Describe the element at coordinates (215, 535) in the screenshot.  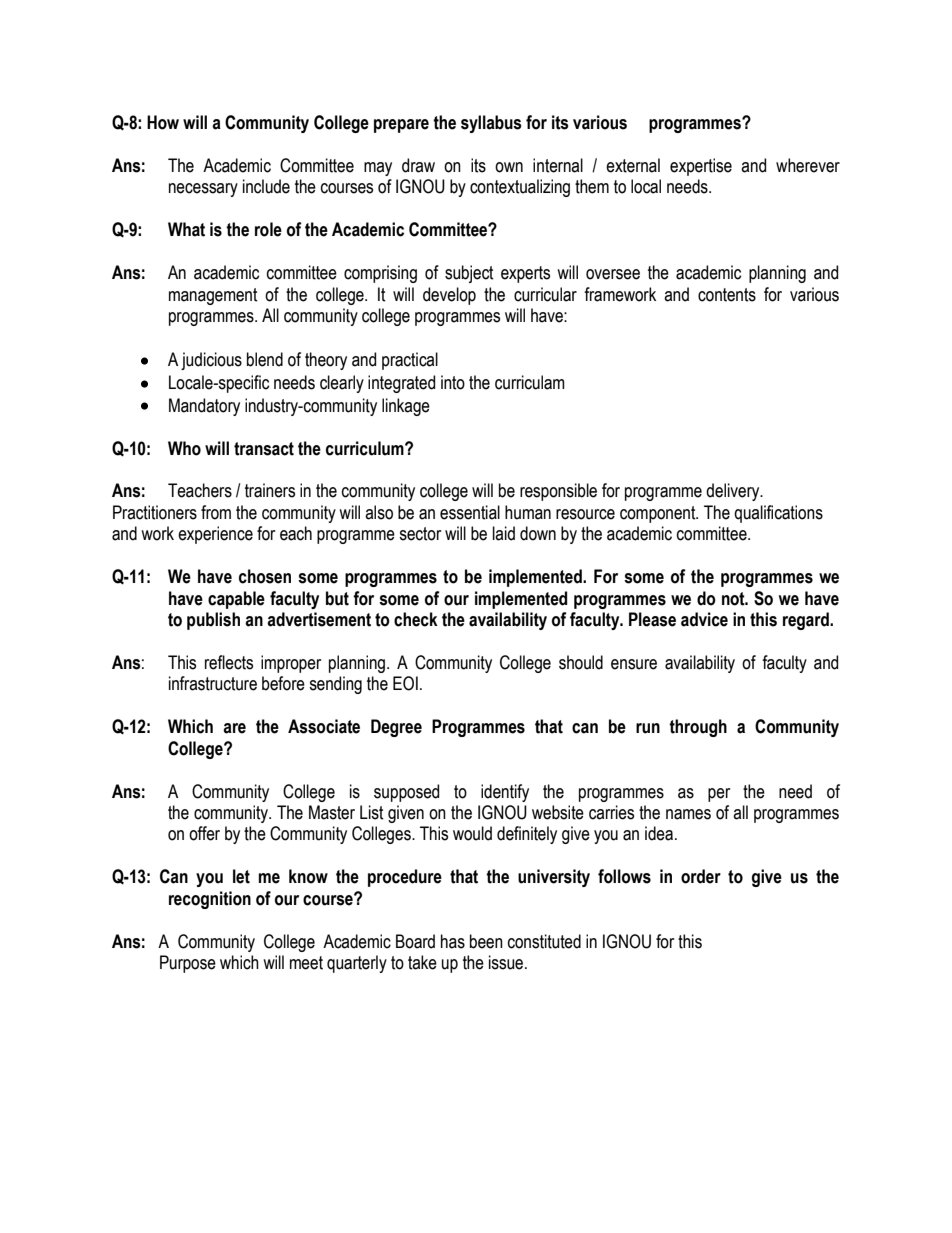
I see `experience` at that location.
